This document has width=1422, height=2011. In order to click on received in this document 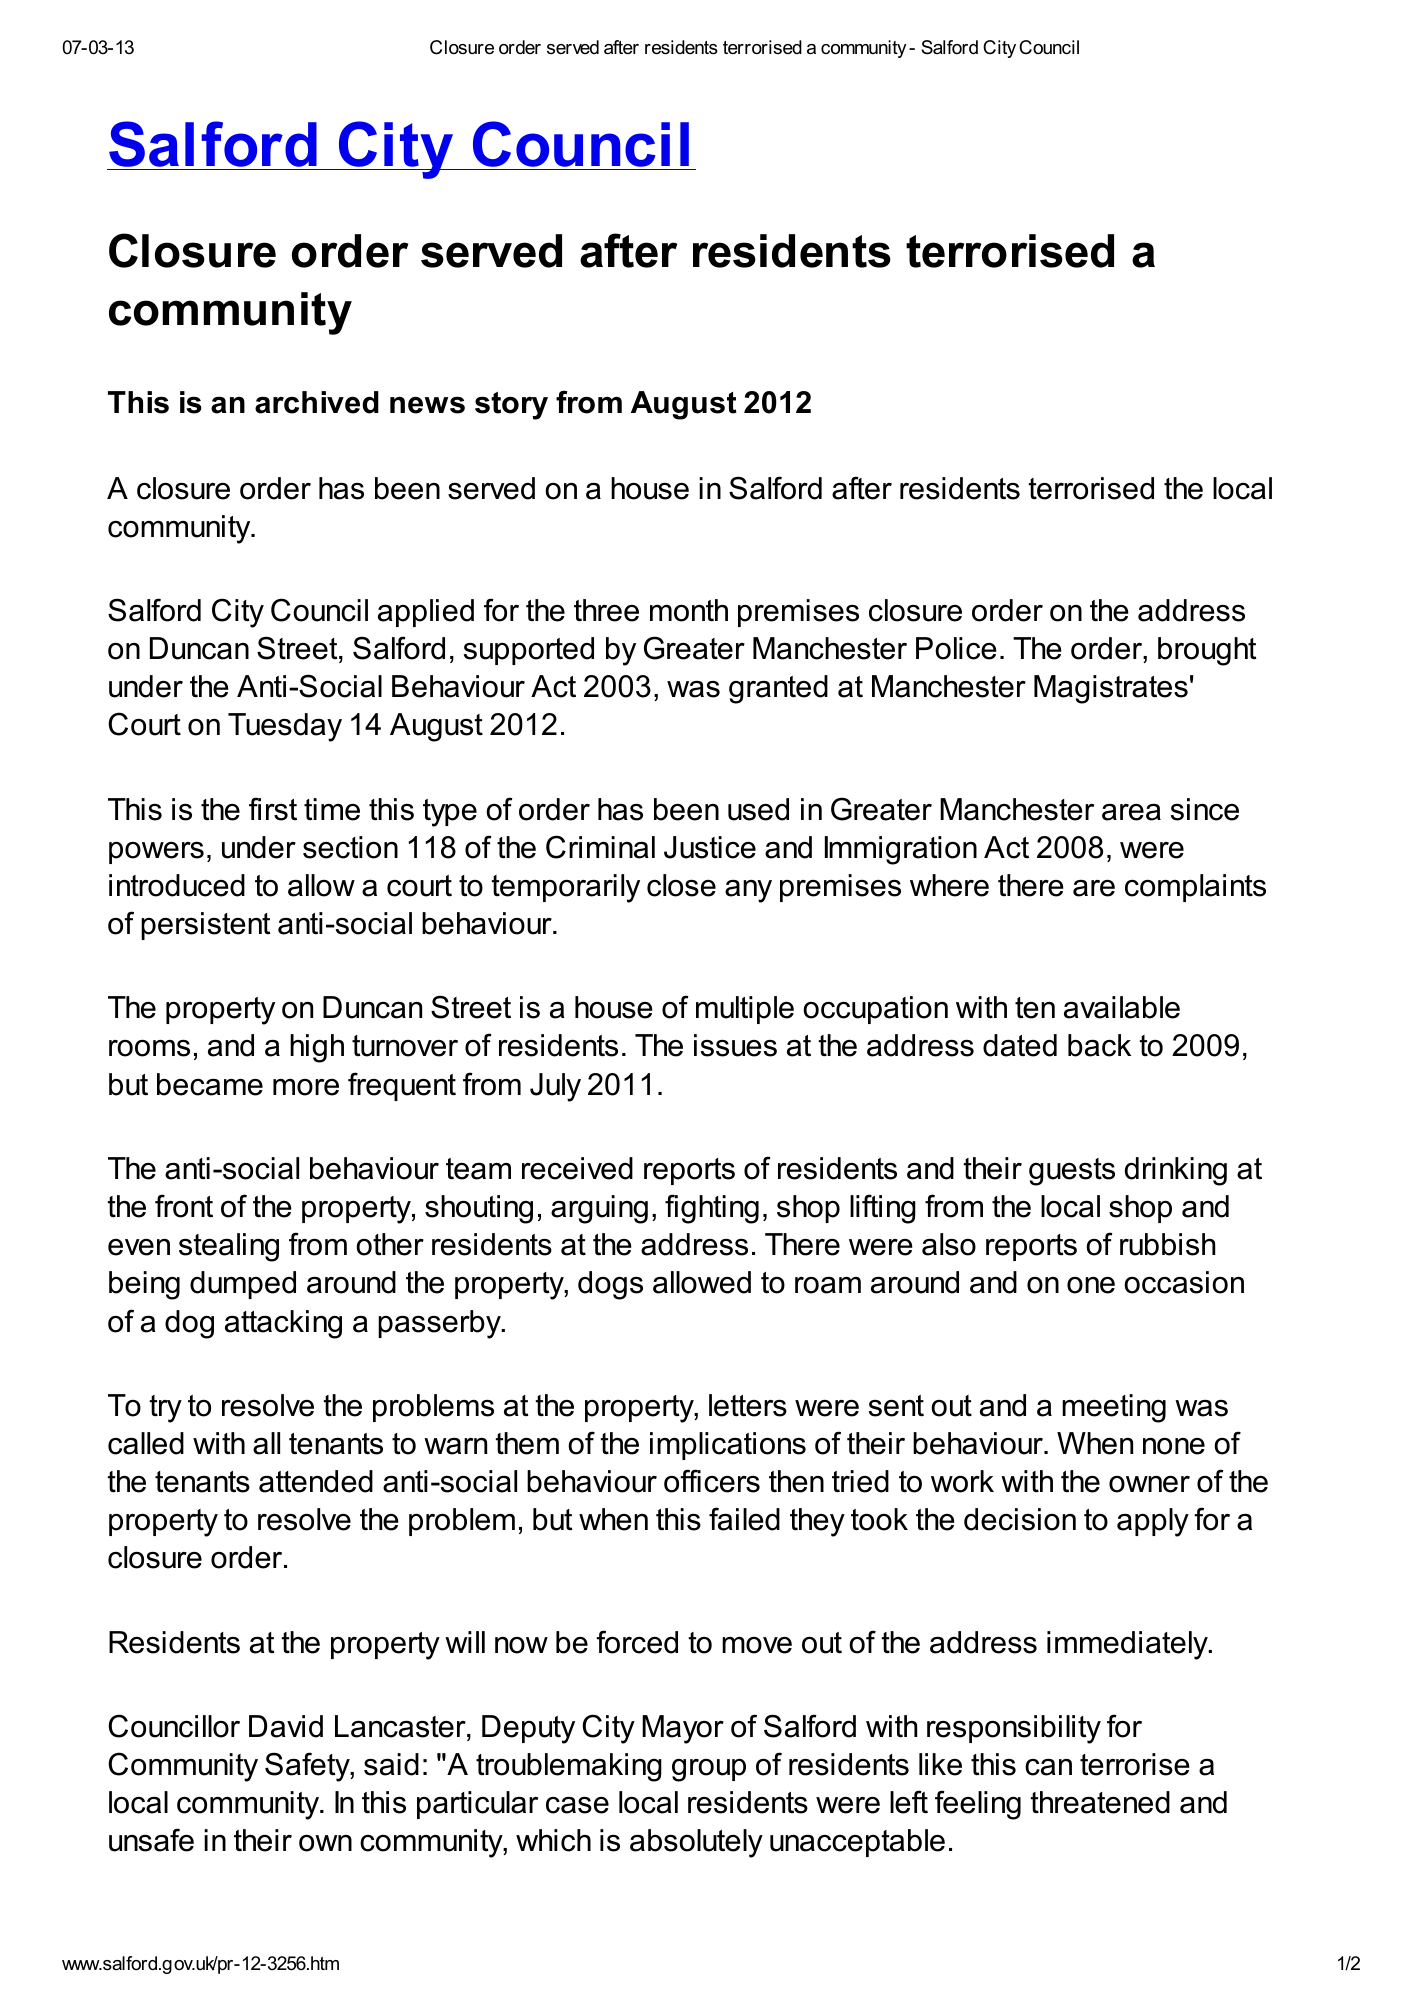, I will do `click(577, 1168)`.
